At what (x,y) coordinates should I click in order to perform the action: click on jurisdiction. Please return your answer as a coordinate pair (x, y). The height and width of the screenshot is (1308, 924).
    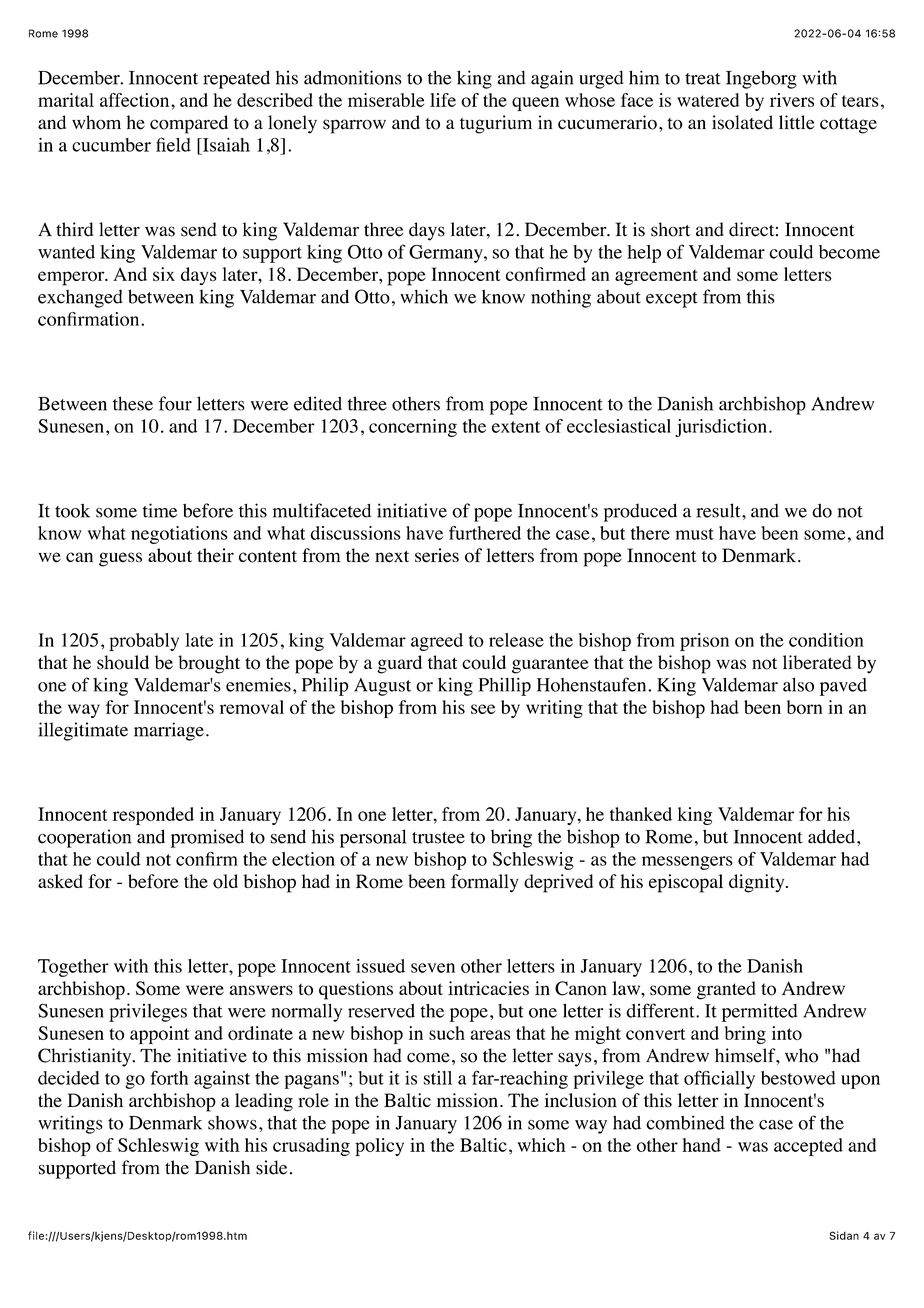
    Looking at the image, I should click on (721, 428).
